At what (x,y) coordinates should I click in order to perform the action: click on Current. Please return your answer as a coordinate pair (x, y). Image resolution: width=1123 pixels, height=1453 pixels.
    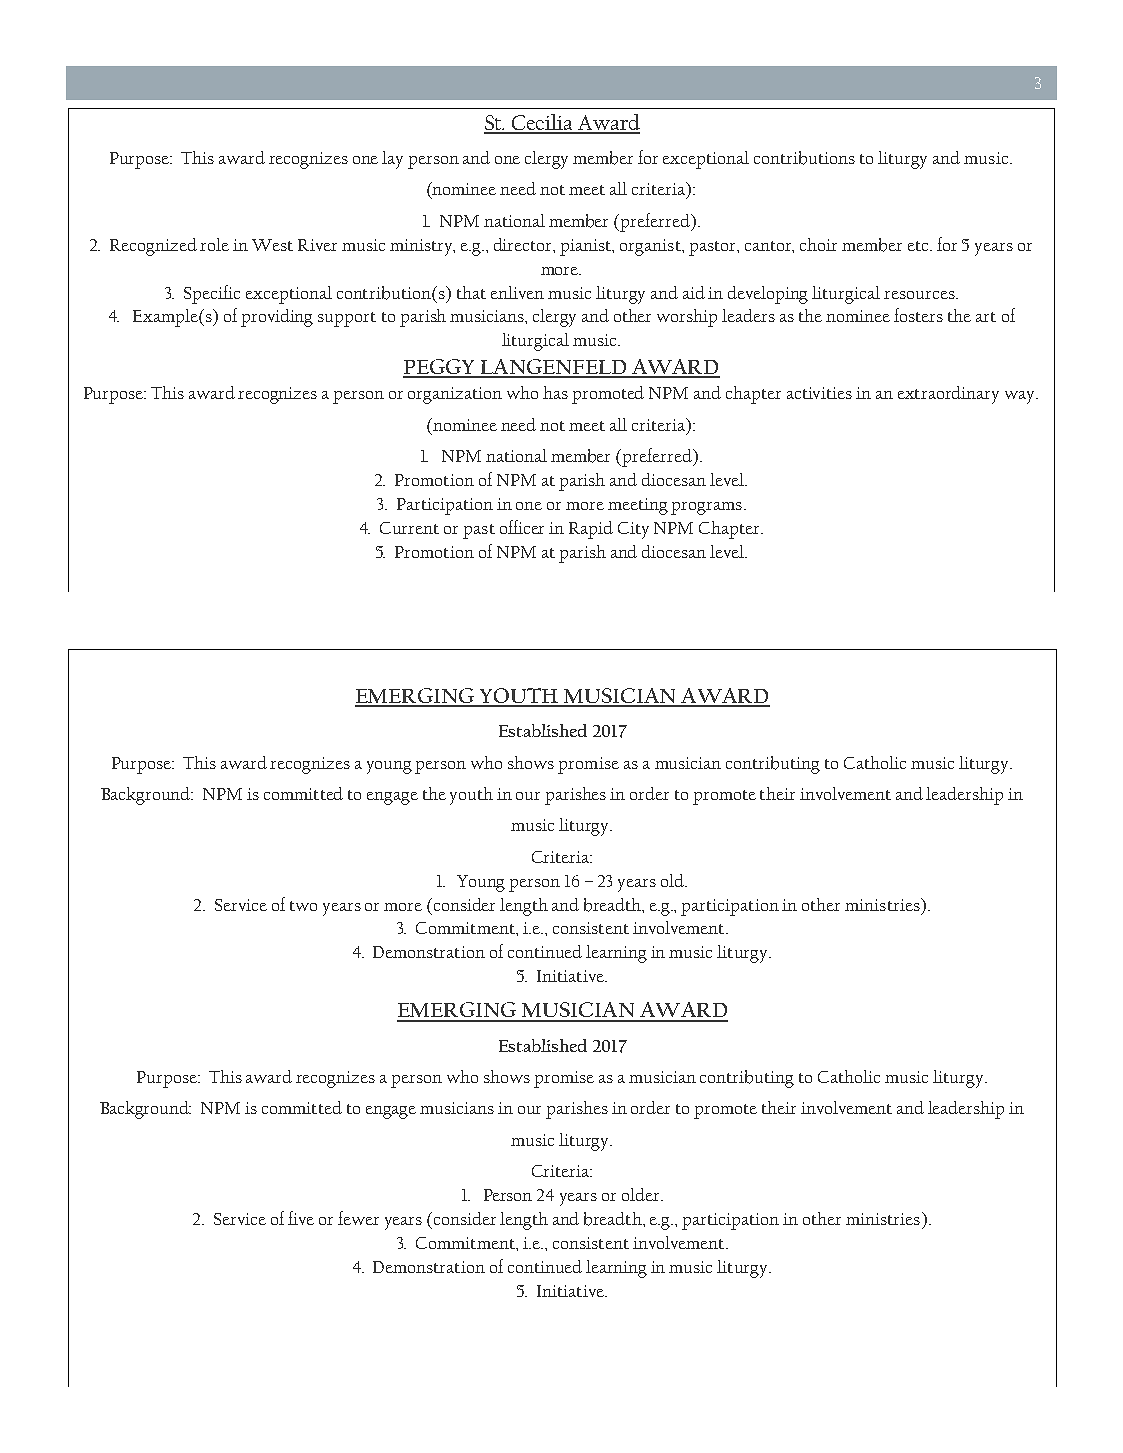
    Looking at the image, I should click on (409, 528).
